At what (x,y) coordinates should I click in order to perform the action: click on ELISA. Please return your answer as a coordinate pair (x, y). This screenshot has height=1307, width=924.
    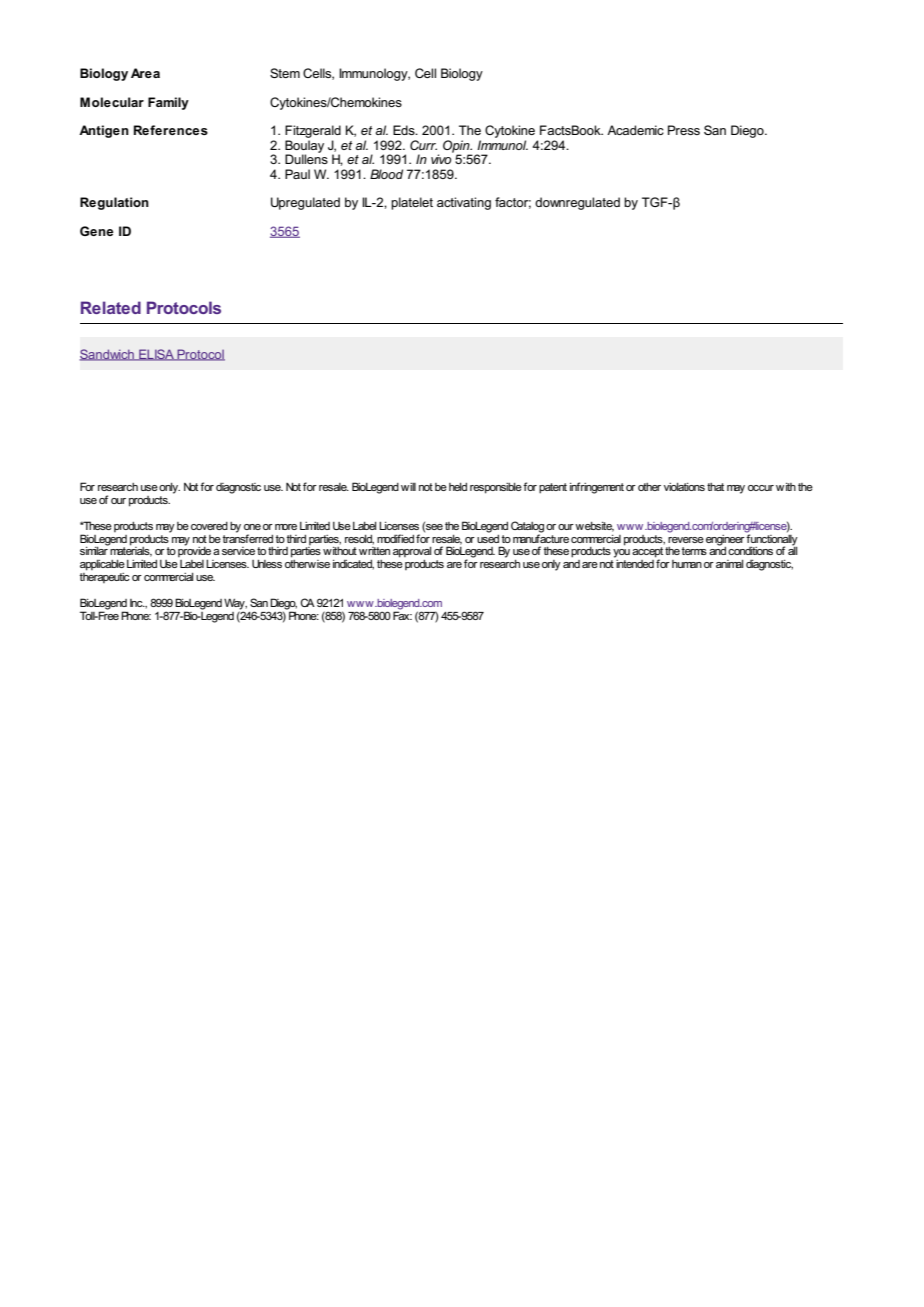
    Looking at the image, I should click on (156, 355).
